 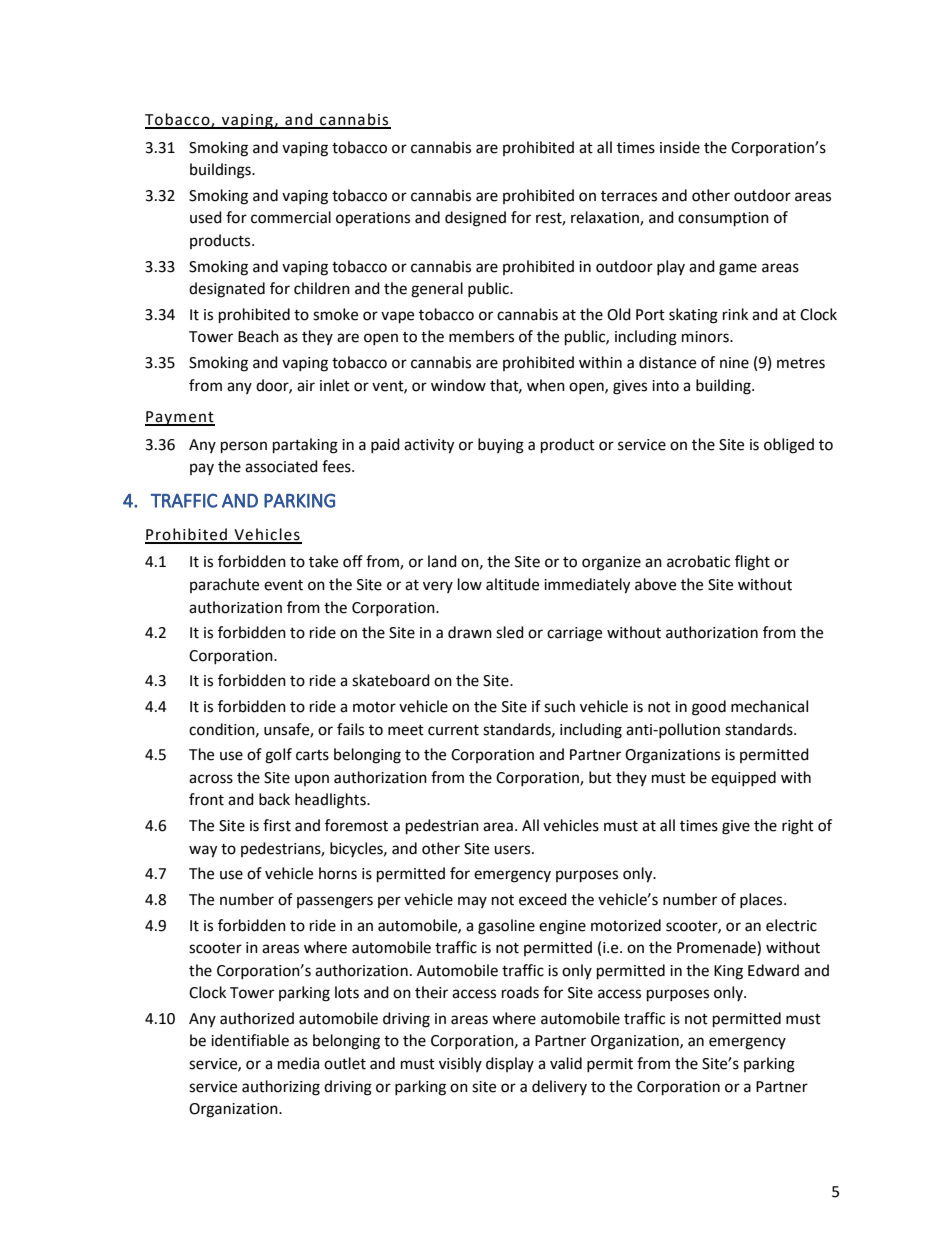 What do you see at coordinates (460, 1064) in the screenshot?
I see `visibly` at bounding box center [460, 1064].
